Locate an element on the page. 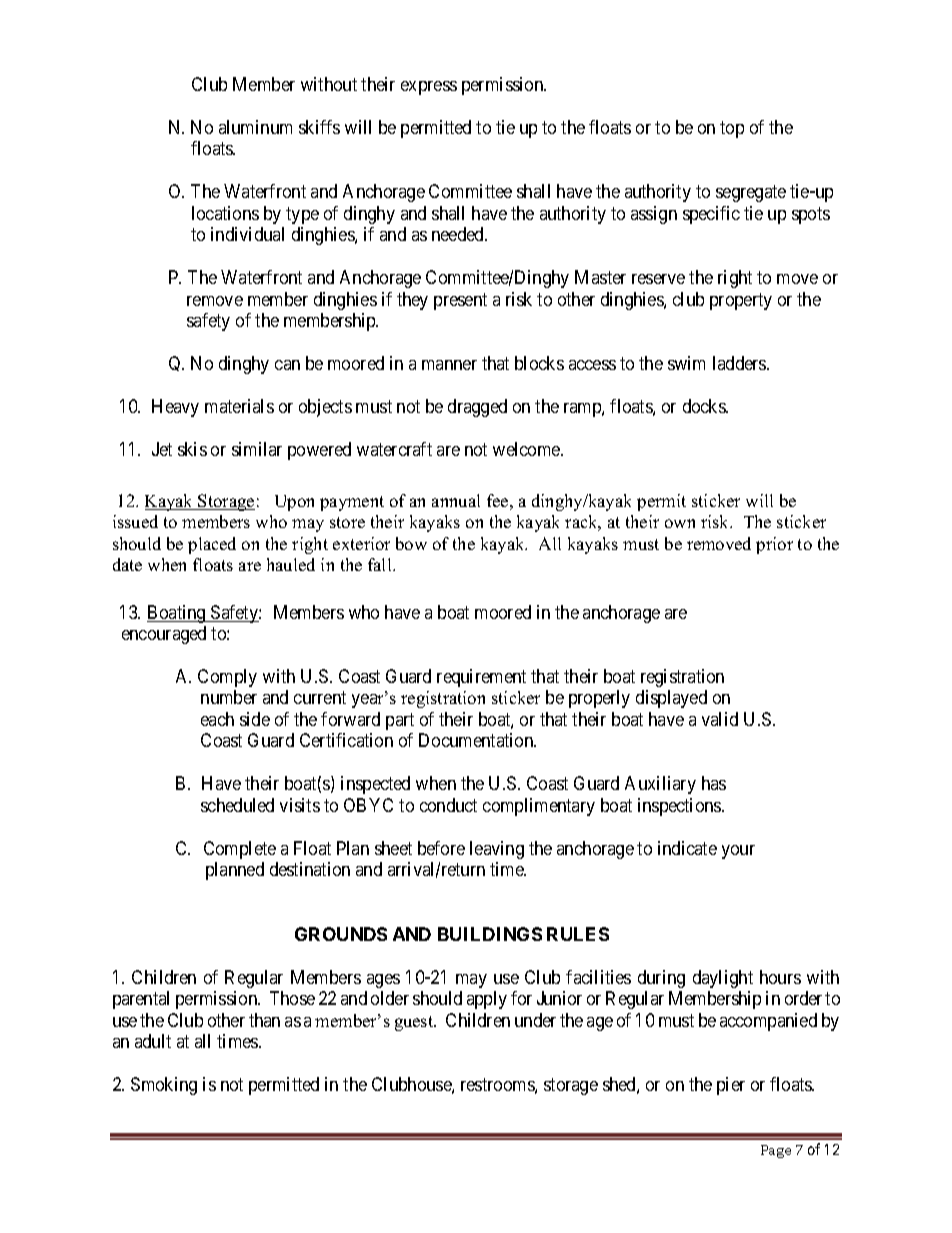 This page has height=1233, width=952. express is located at coordinates (429, 88).
